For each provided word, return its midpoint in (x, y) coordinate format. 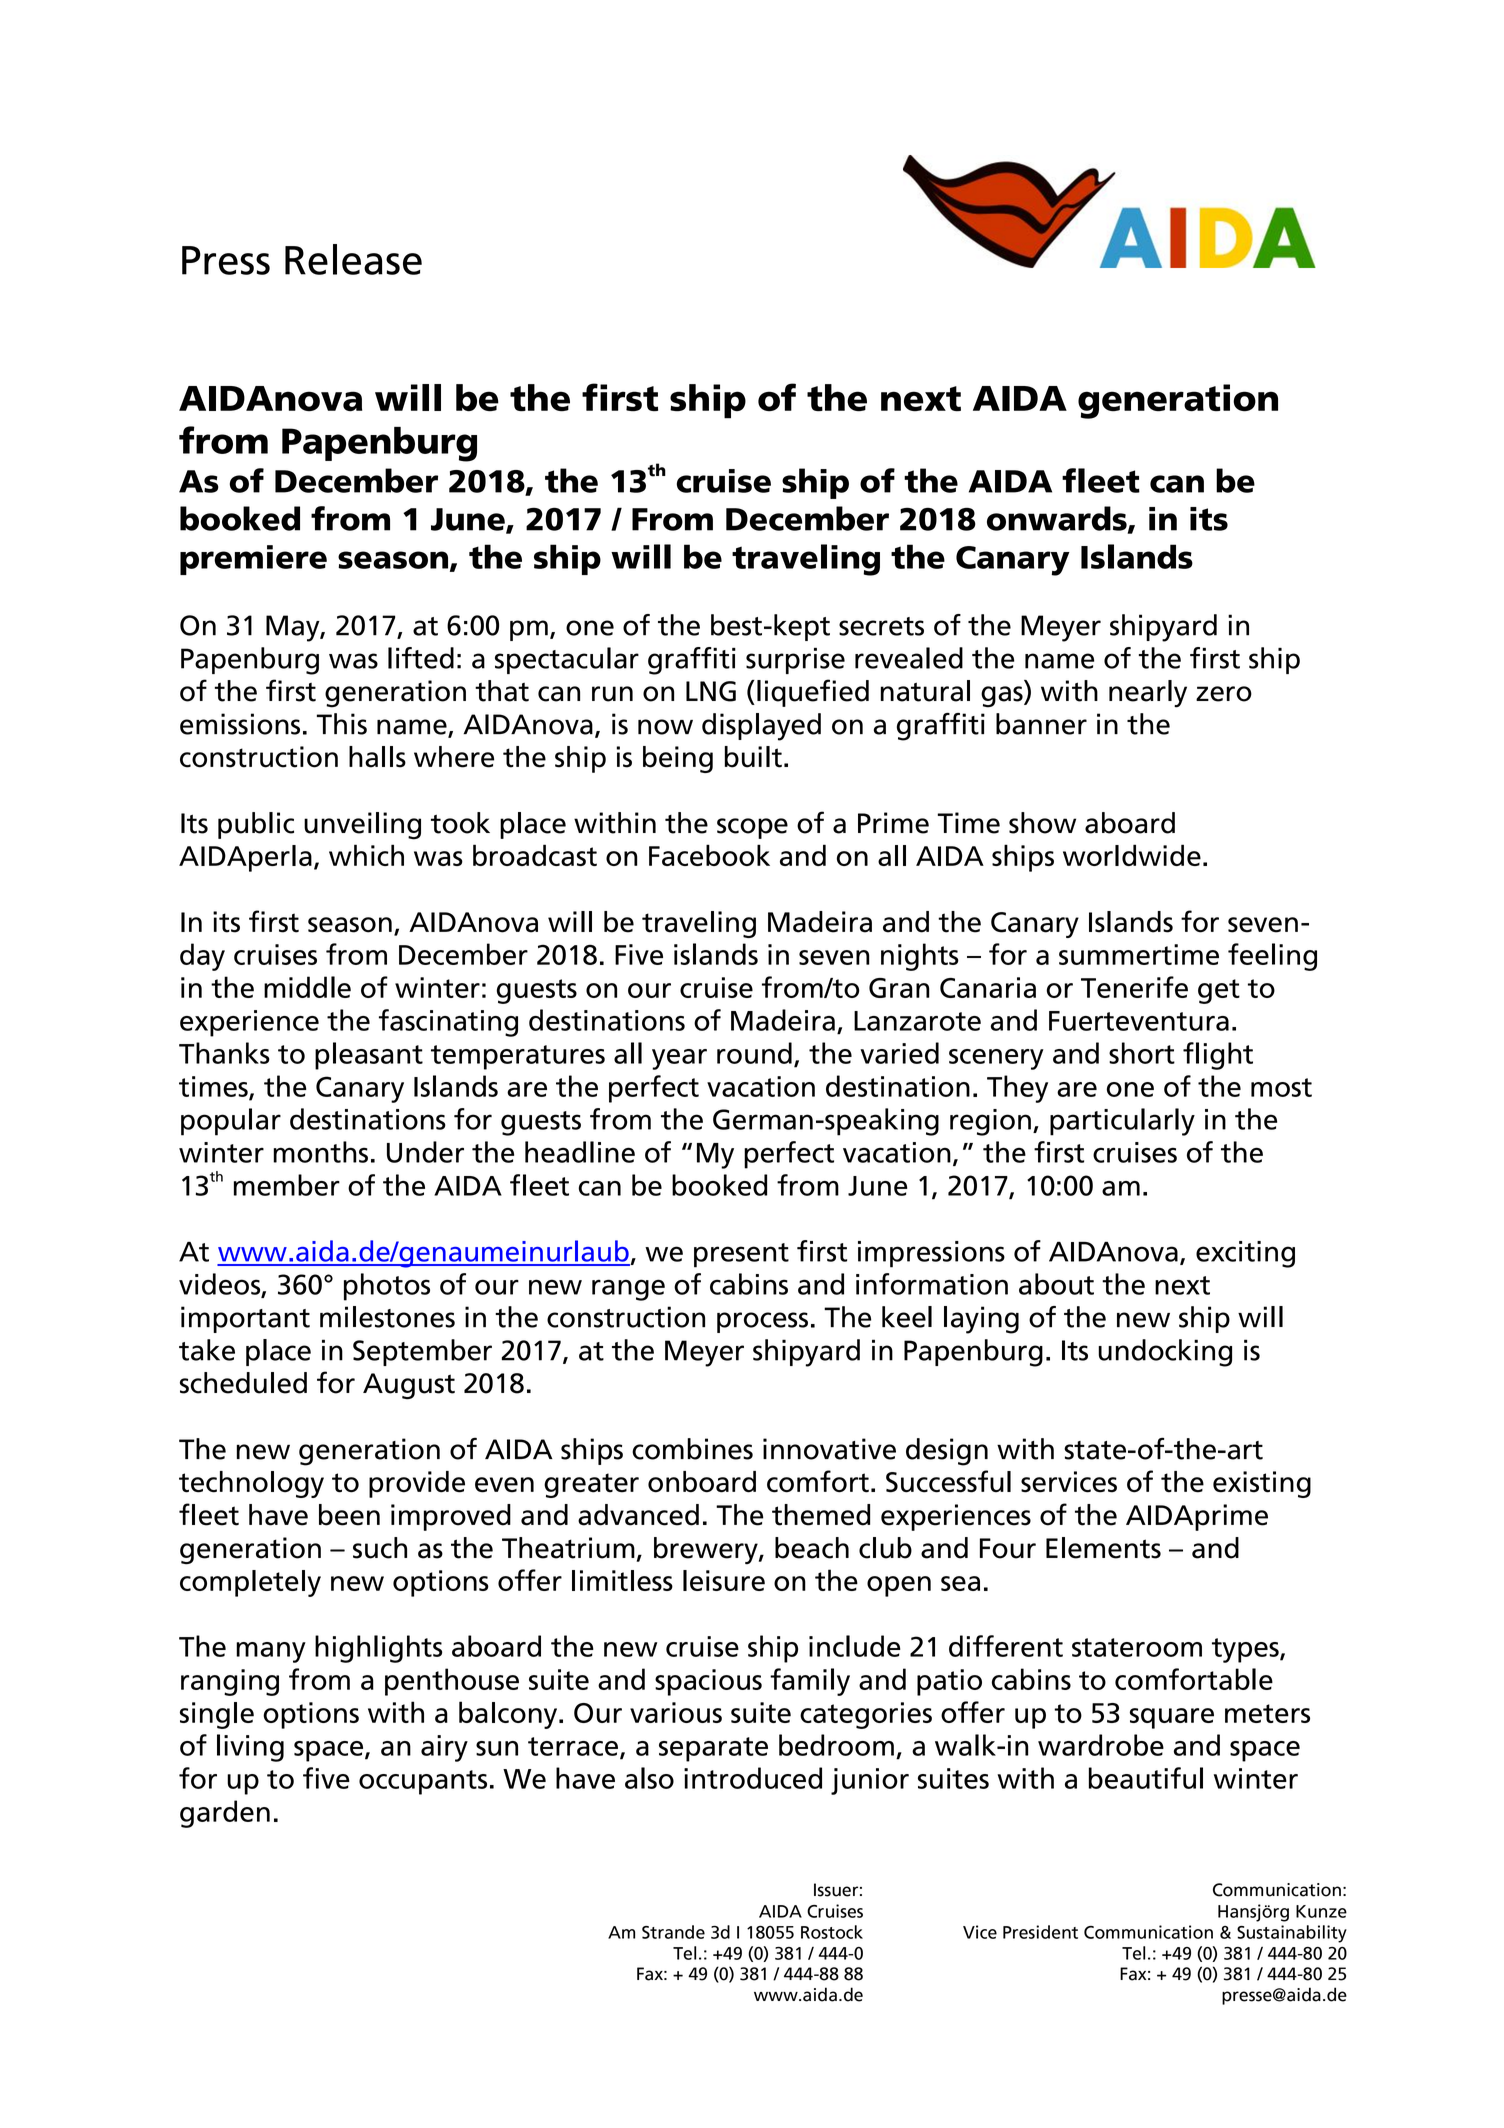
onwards (1058, 519)
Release (353, 259)
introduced (753, 1778)
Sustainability (1292, 1934)
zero (1224, 694)
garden (225, 1814)
